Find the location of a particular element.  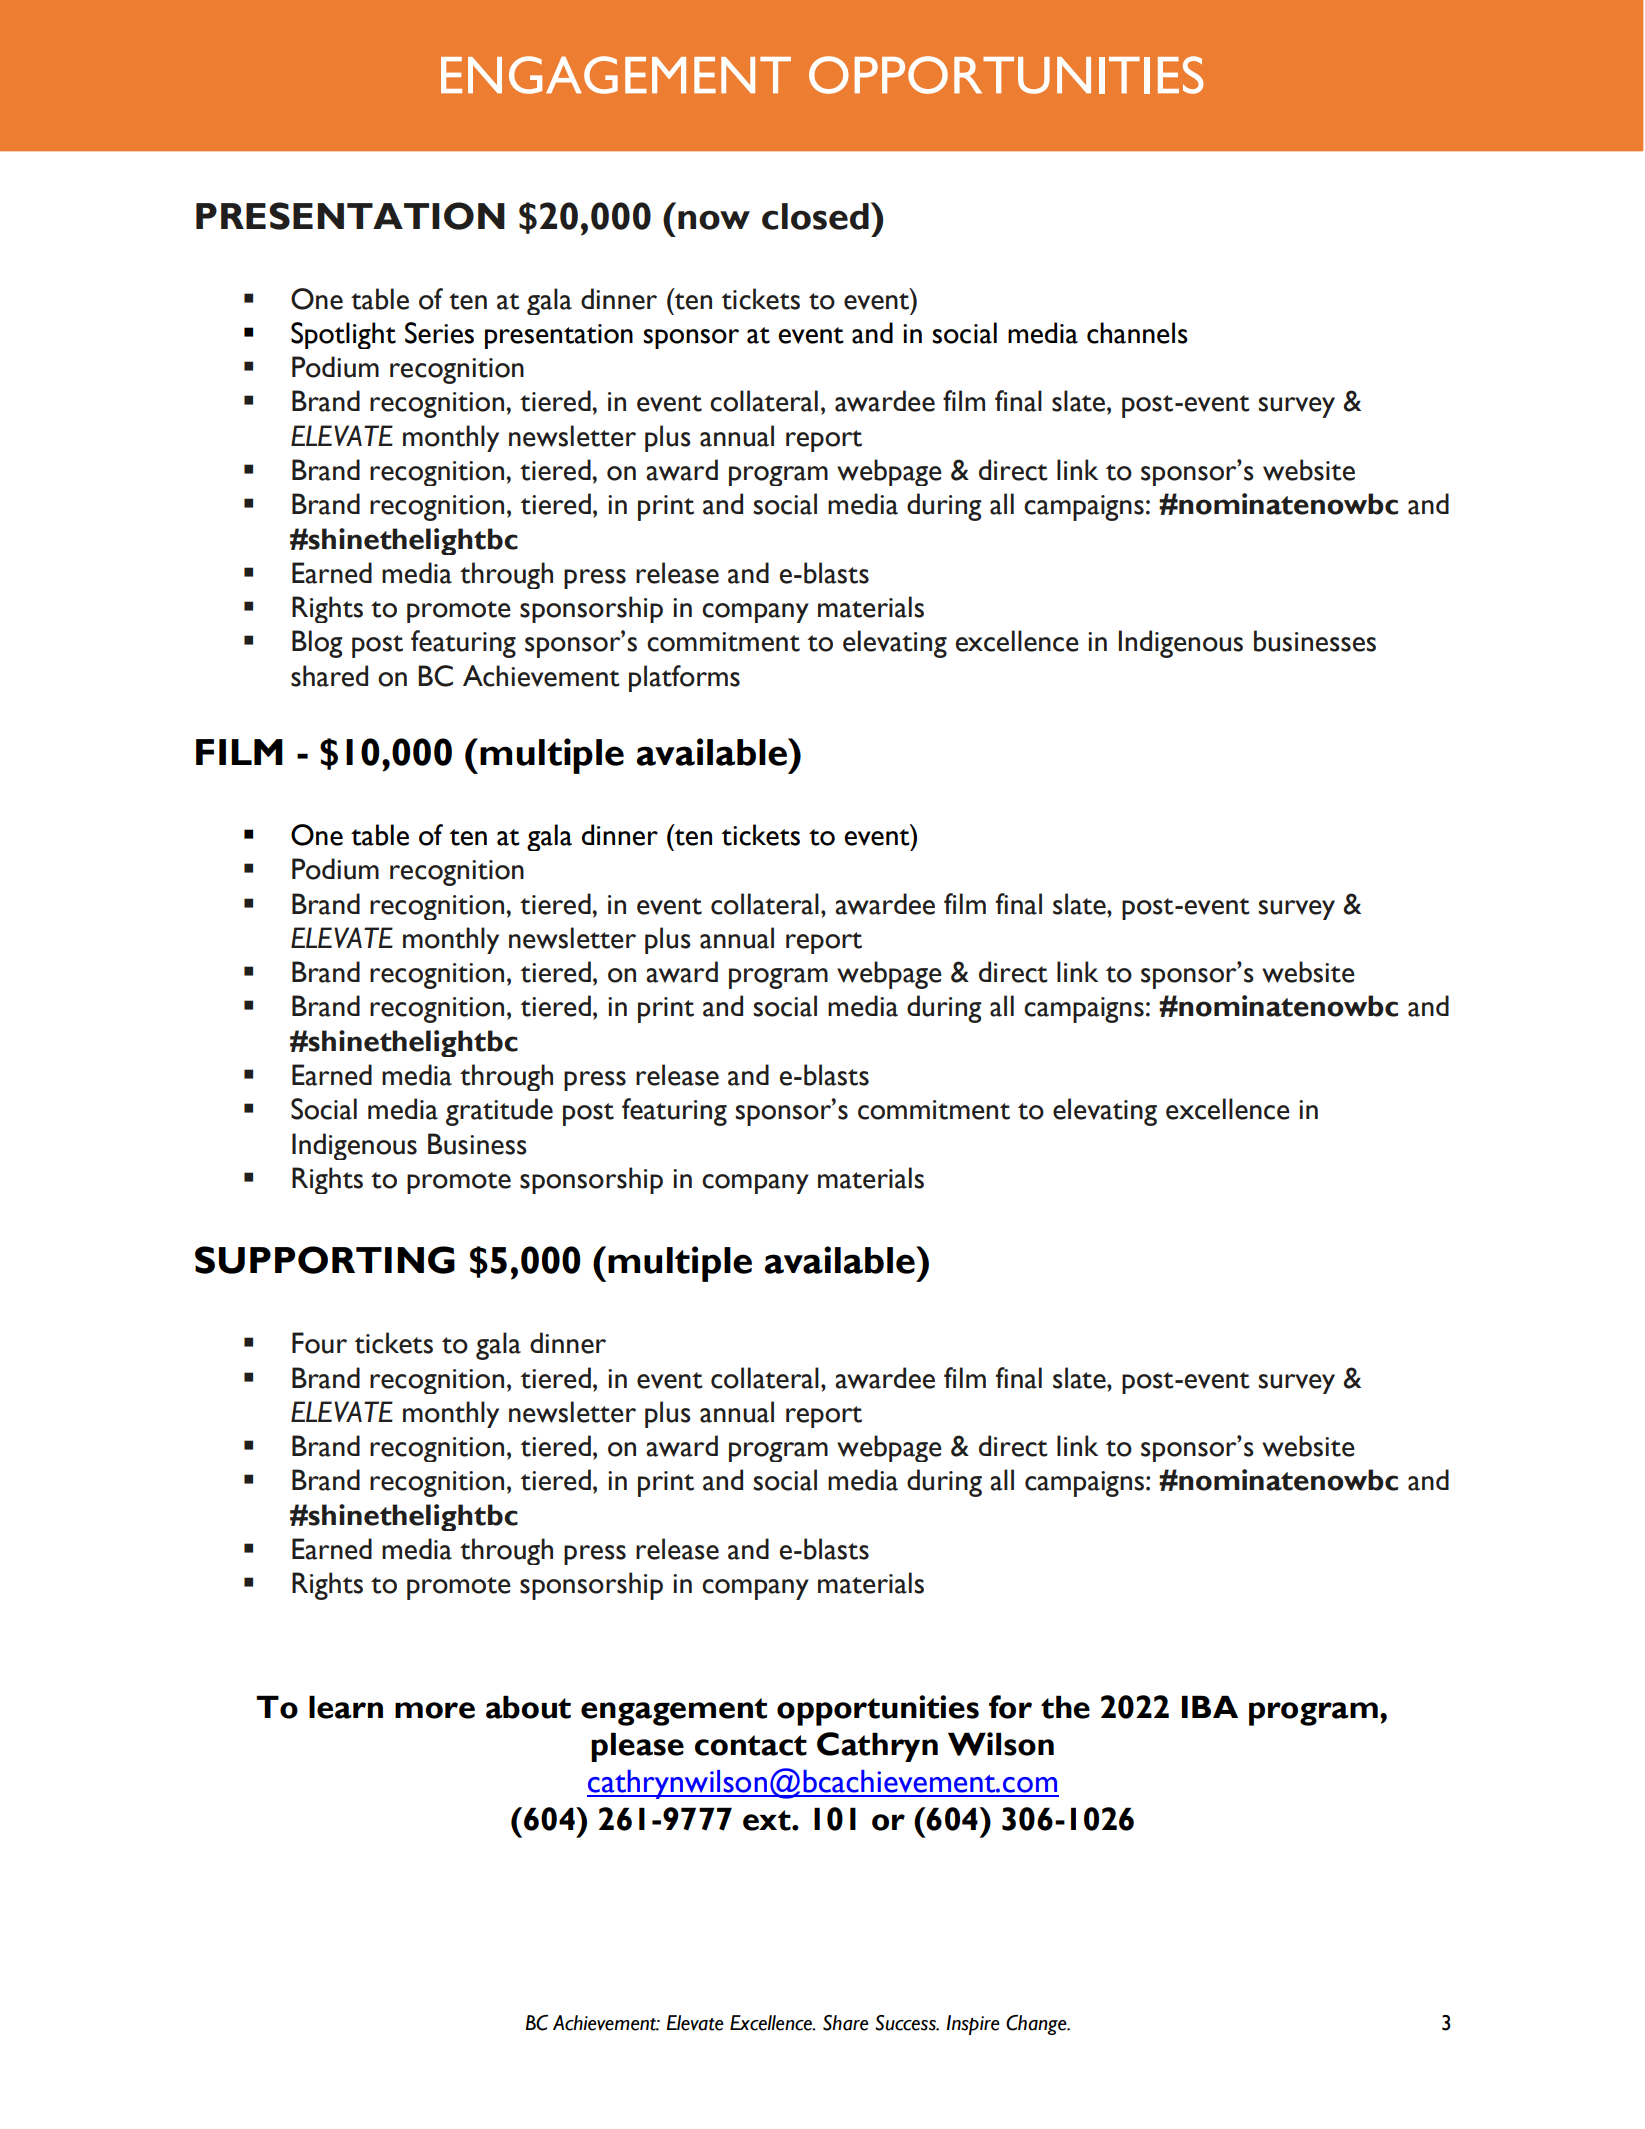

Series is located at coordinates (439, 333).
